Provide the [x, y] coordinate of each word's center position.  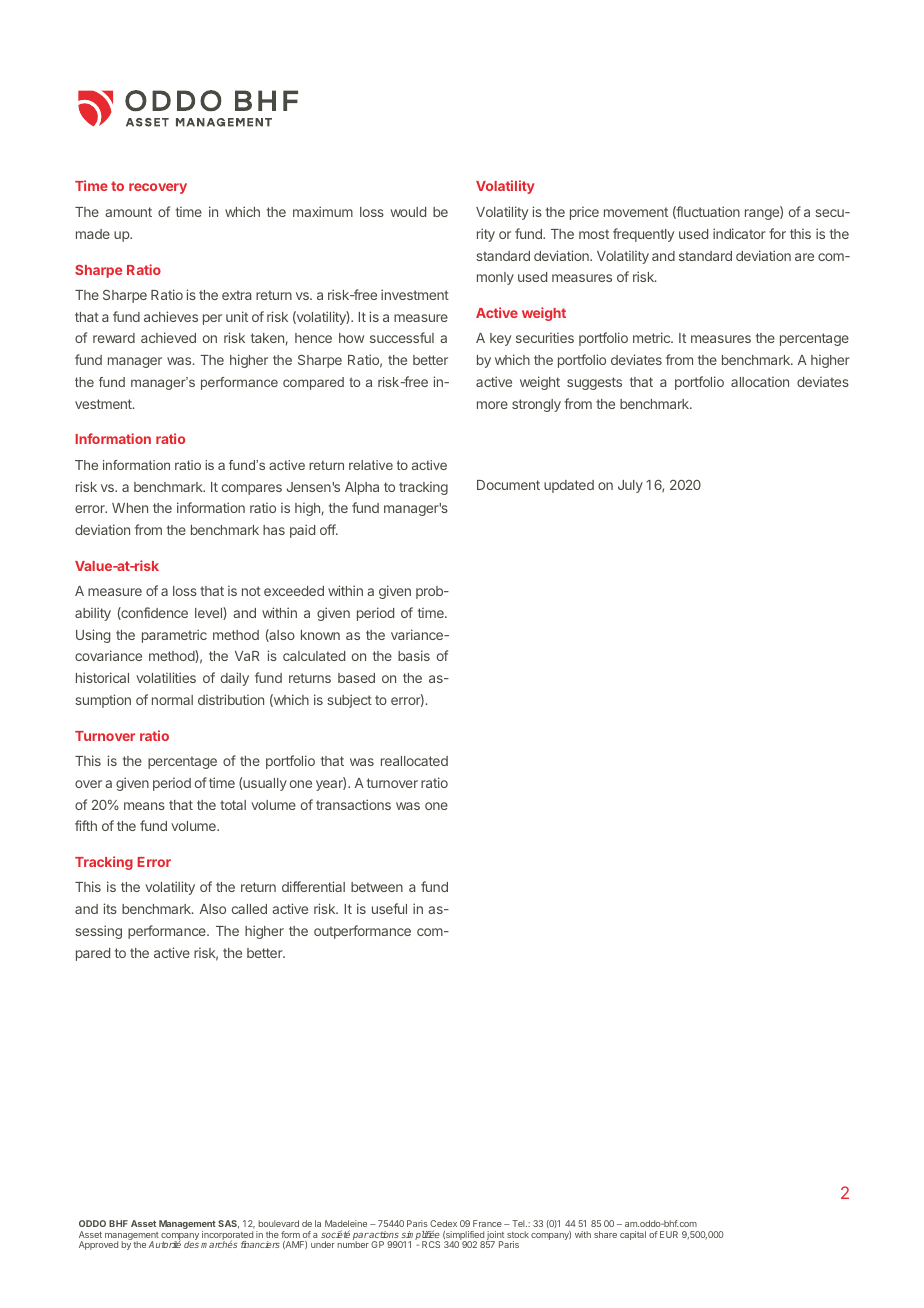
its [110, 908]
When [130, 508]
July [630, 486]
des [191, 1244]
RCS [431, 1244]
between [377, 887]
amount [128, 212]
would [408, 212]
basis [414, 655]
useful [389, 908]
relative [371, 465]
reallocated [414, 761]
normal [172, 700]
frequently [643, 235]
